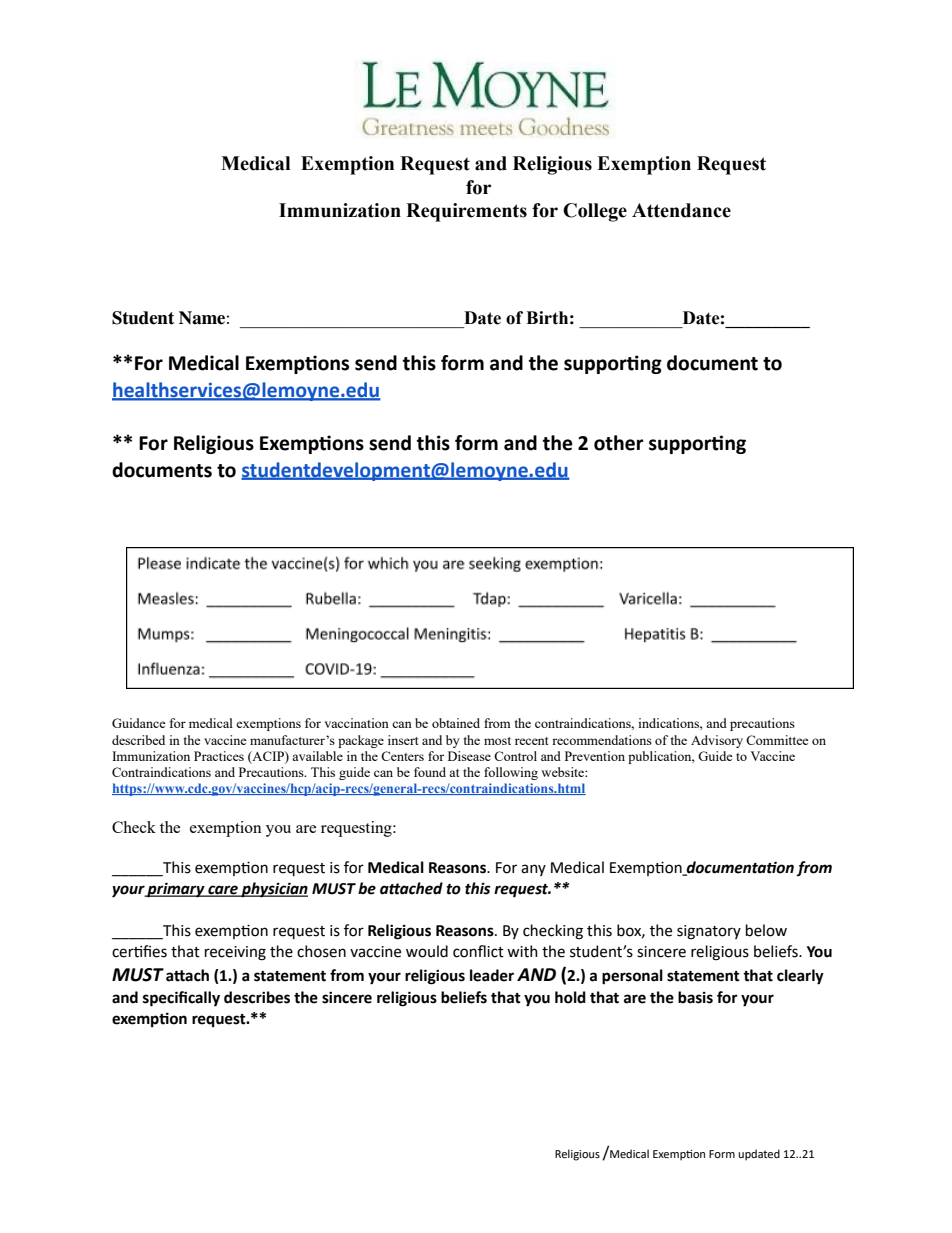  Describe the element at coordinates (235, 953) in the image. I see `receiving` at that location.
